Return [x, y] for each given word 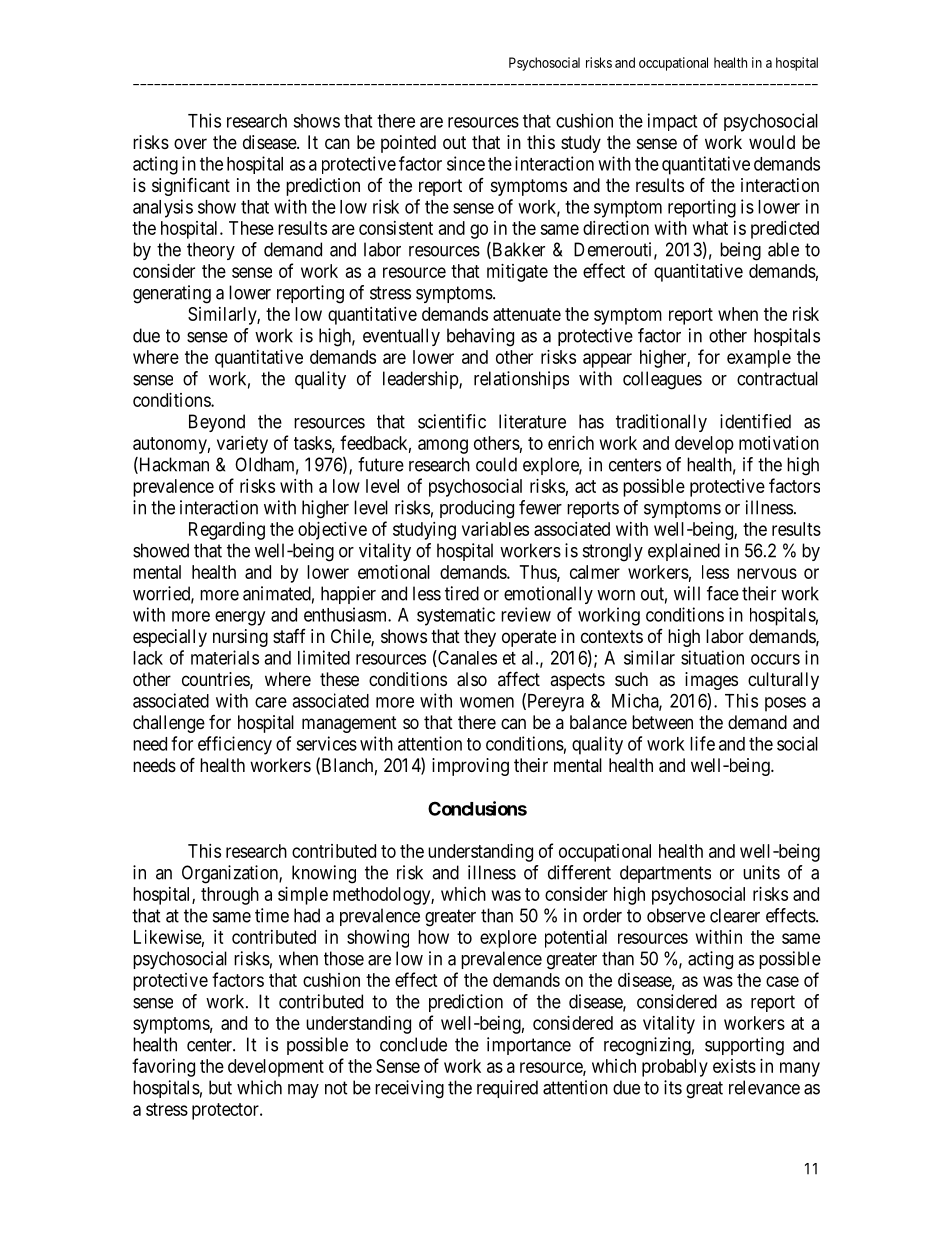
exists [734, 1066]
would [772, 142]
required [507, 1089]
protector [226, 1111]
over [190, 143]
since [466, 163]
